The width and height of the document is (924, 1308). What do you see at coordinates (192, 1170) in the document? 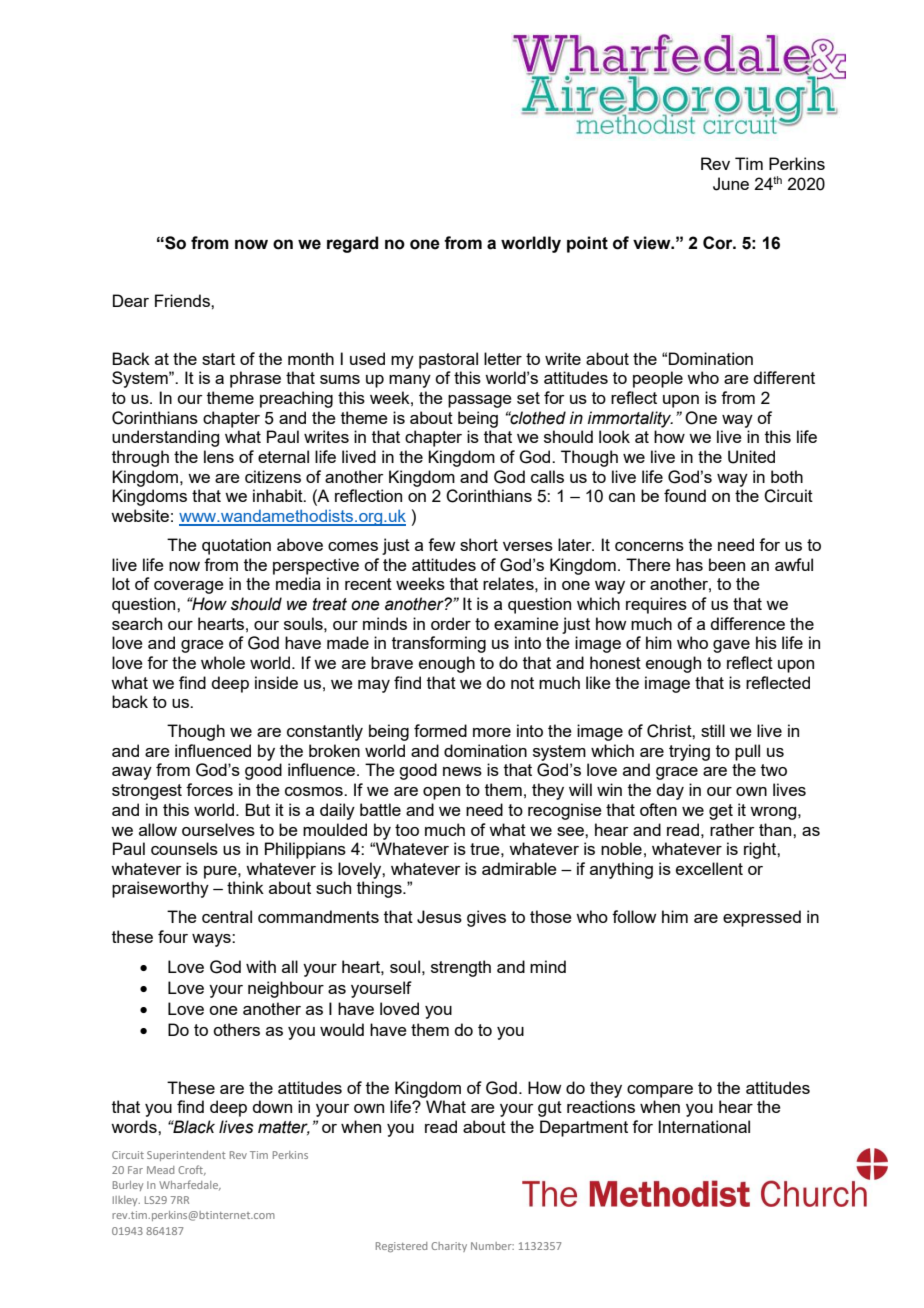
I see `Croft` at bounding box center [192, 1170].
